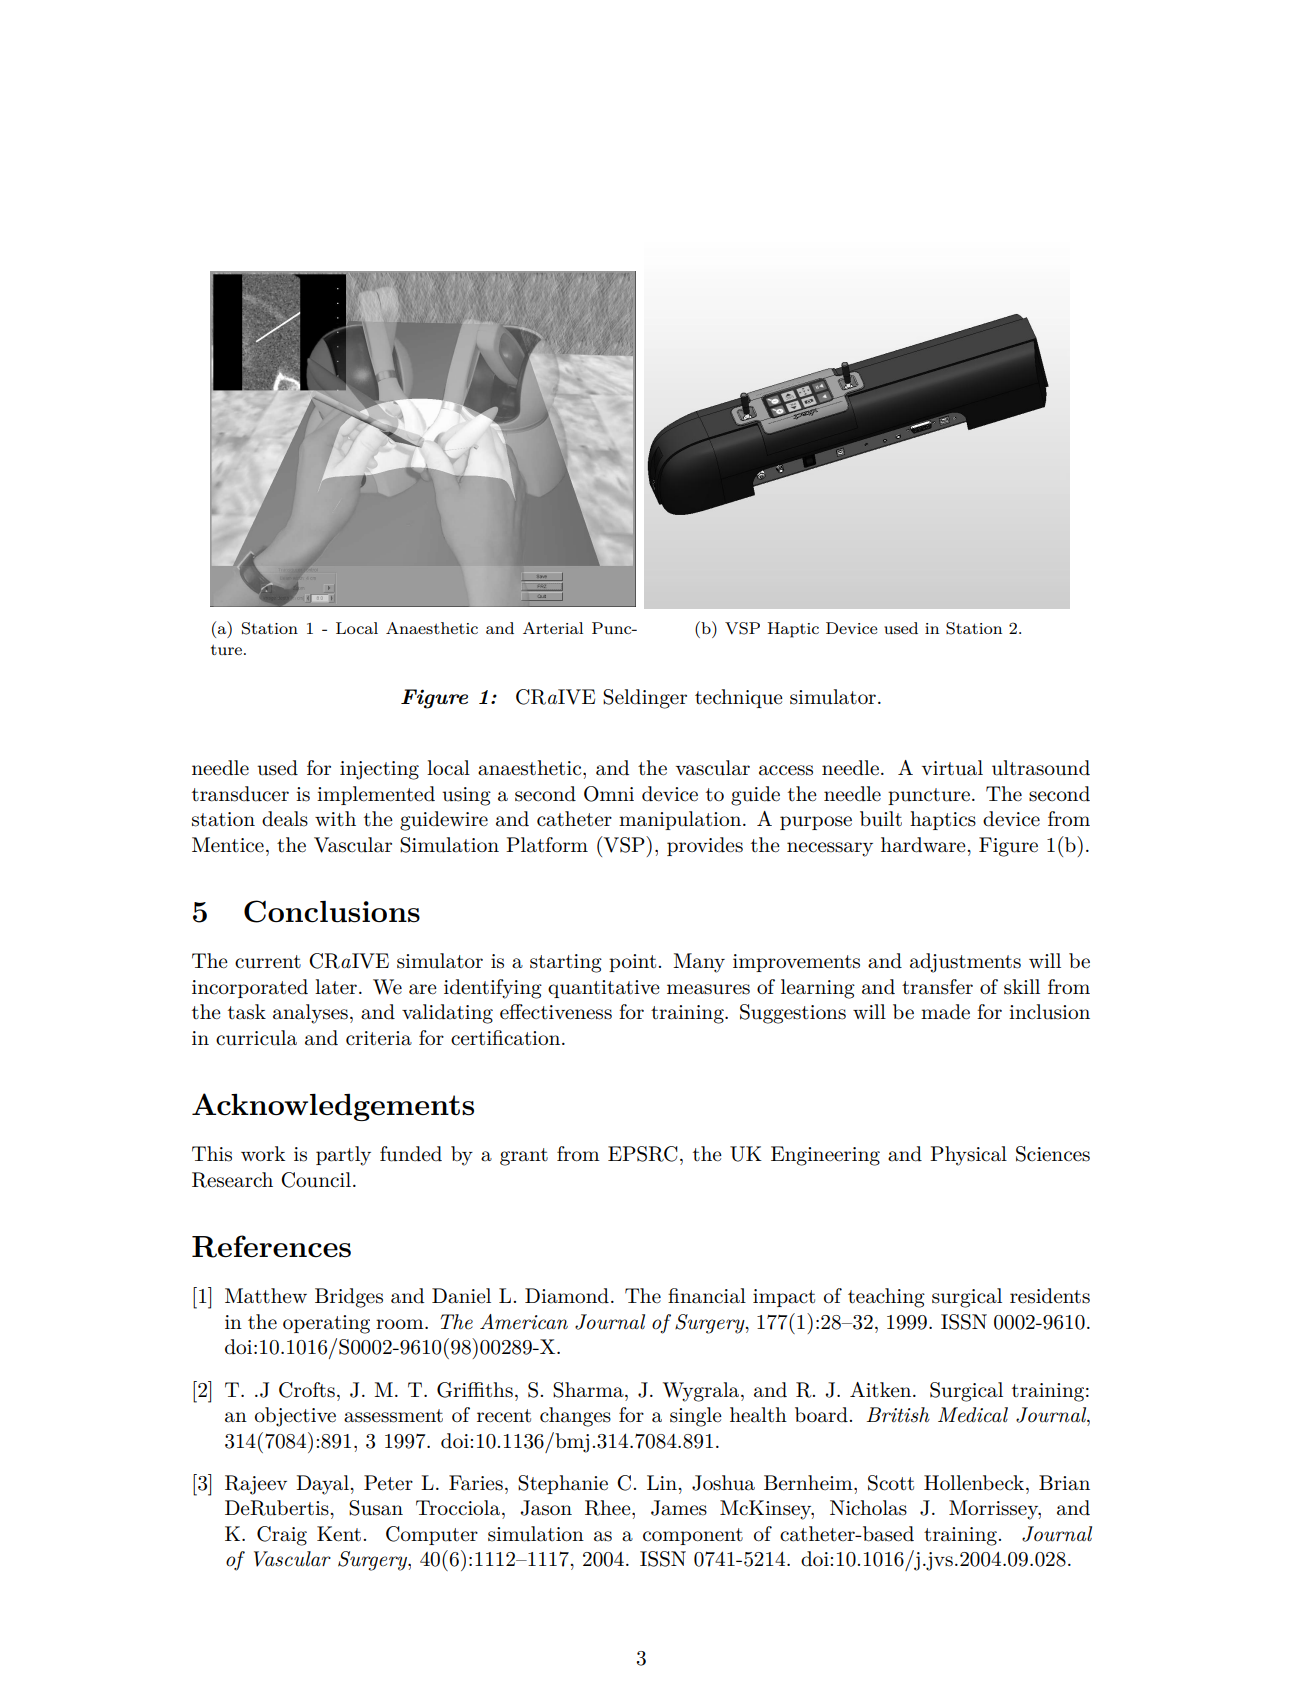 The width and height of the page is (1302, 1686). What do you see at coordinates (553, 628) in the page?
I see `Arterial` at bounding box center [553, 628].
